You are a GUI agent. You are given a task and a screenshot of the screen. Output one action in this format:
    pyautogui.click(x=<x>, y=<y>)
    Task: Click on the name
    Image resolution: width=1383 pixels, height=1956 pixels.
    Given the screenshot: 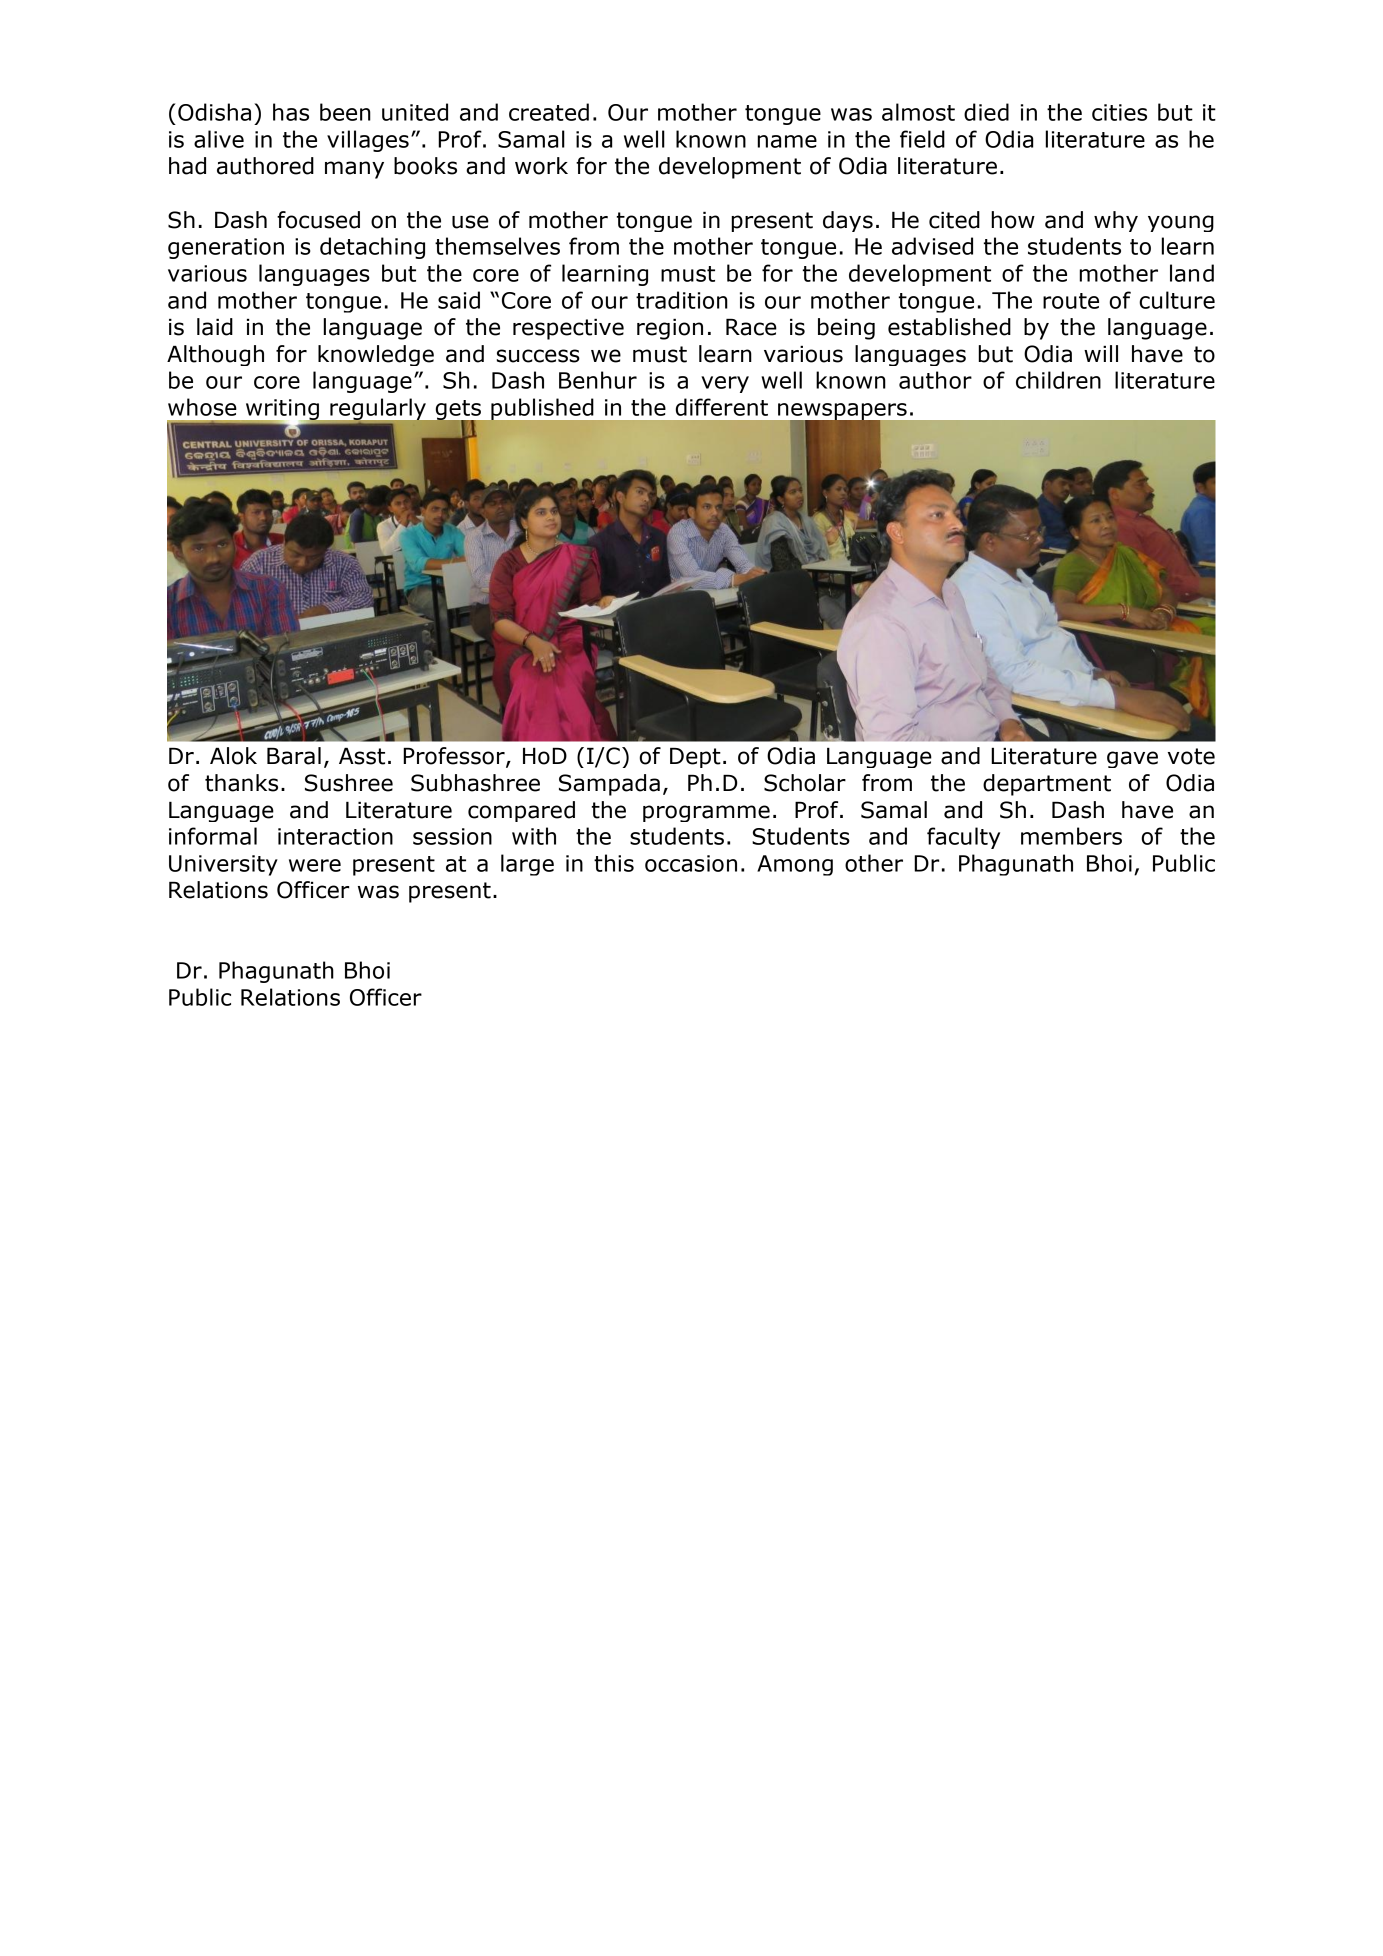 What is the action you would take?
    pyautogui.click(x=787, y=141)
